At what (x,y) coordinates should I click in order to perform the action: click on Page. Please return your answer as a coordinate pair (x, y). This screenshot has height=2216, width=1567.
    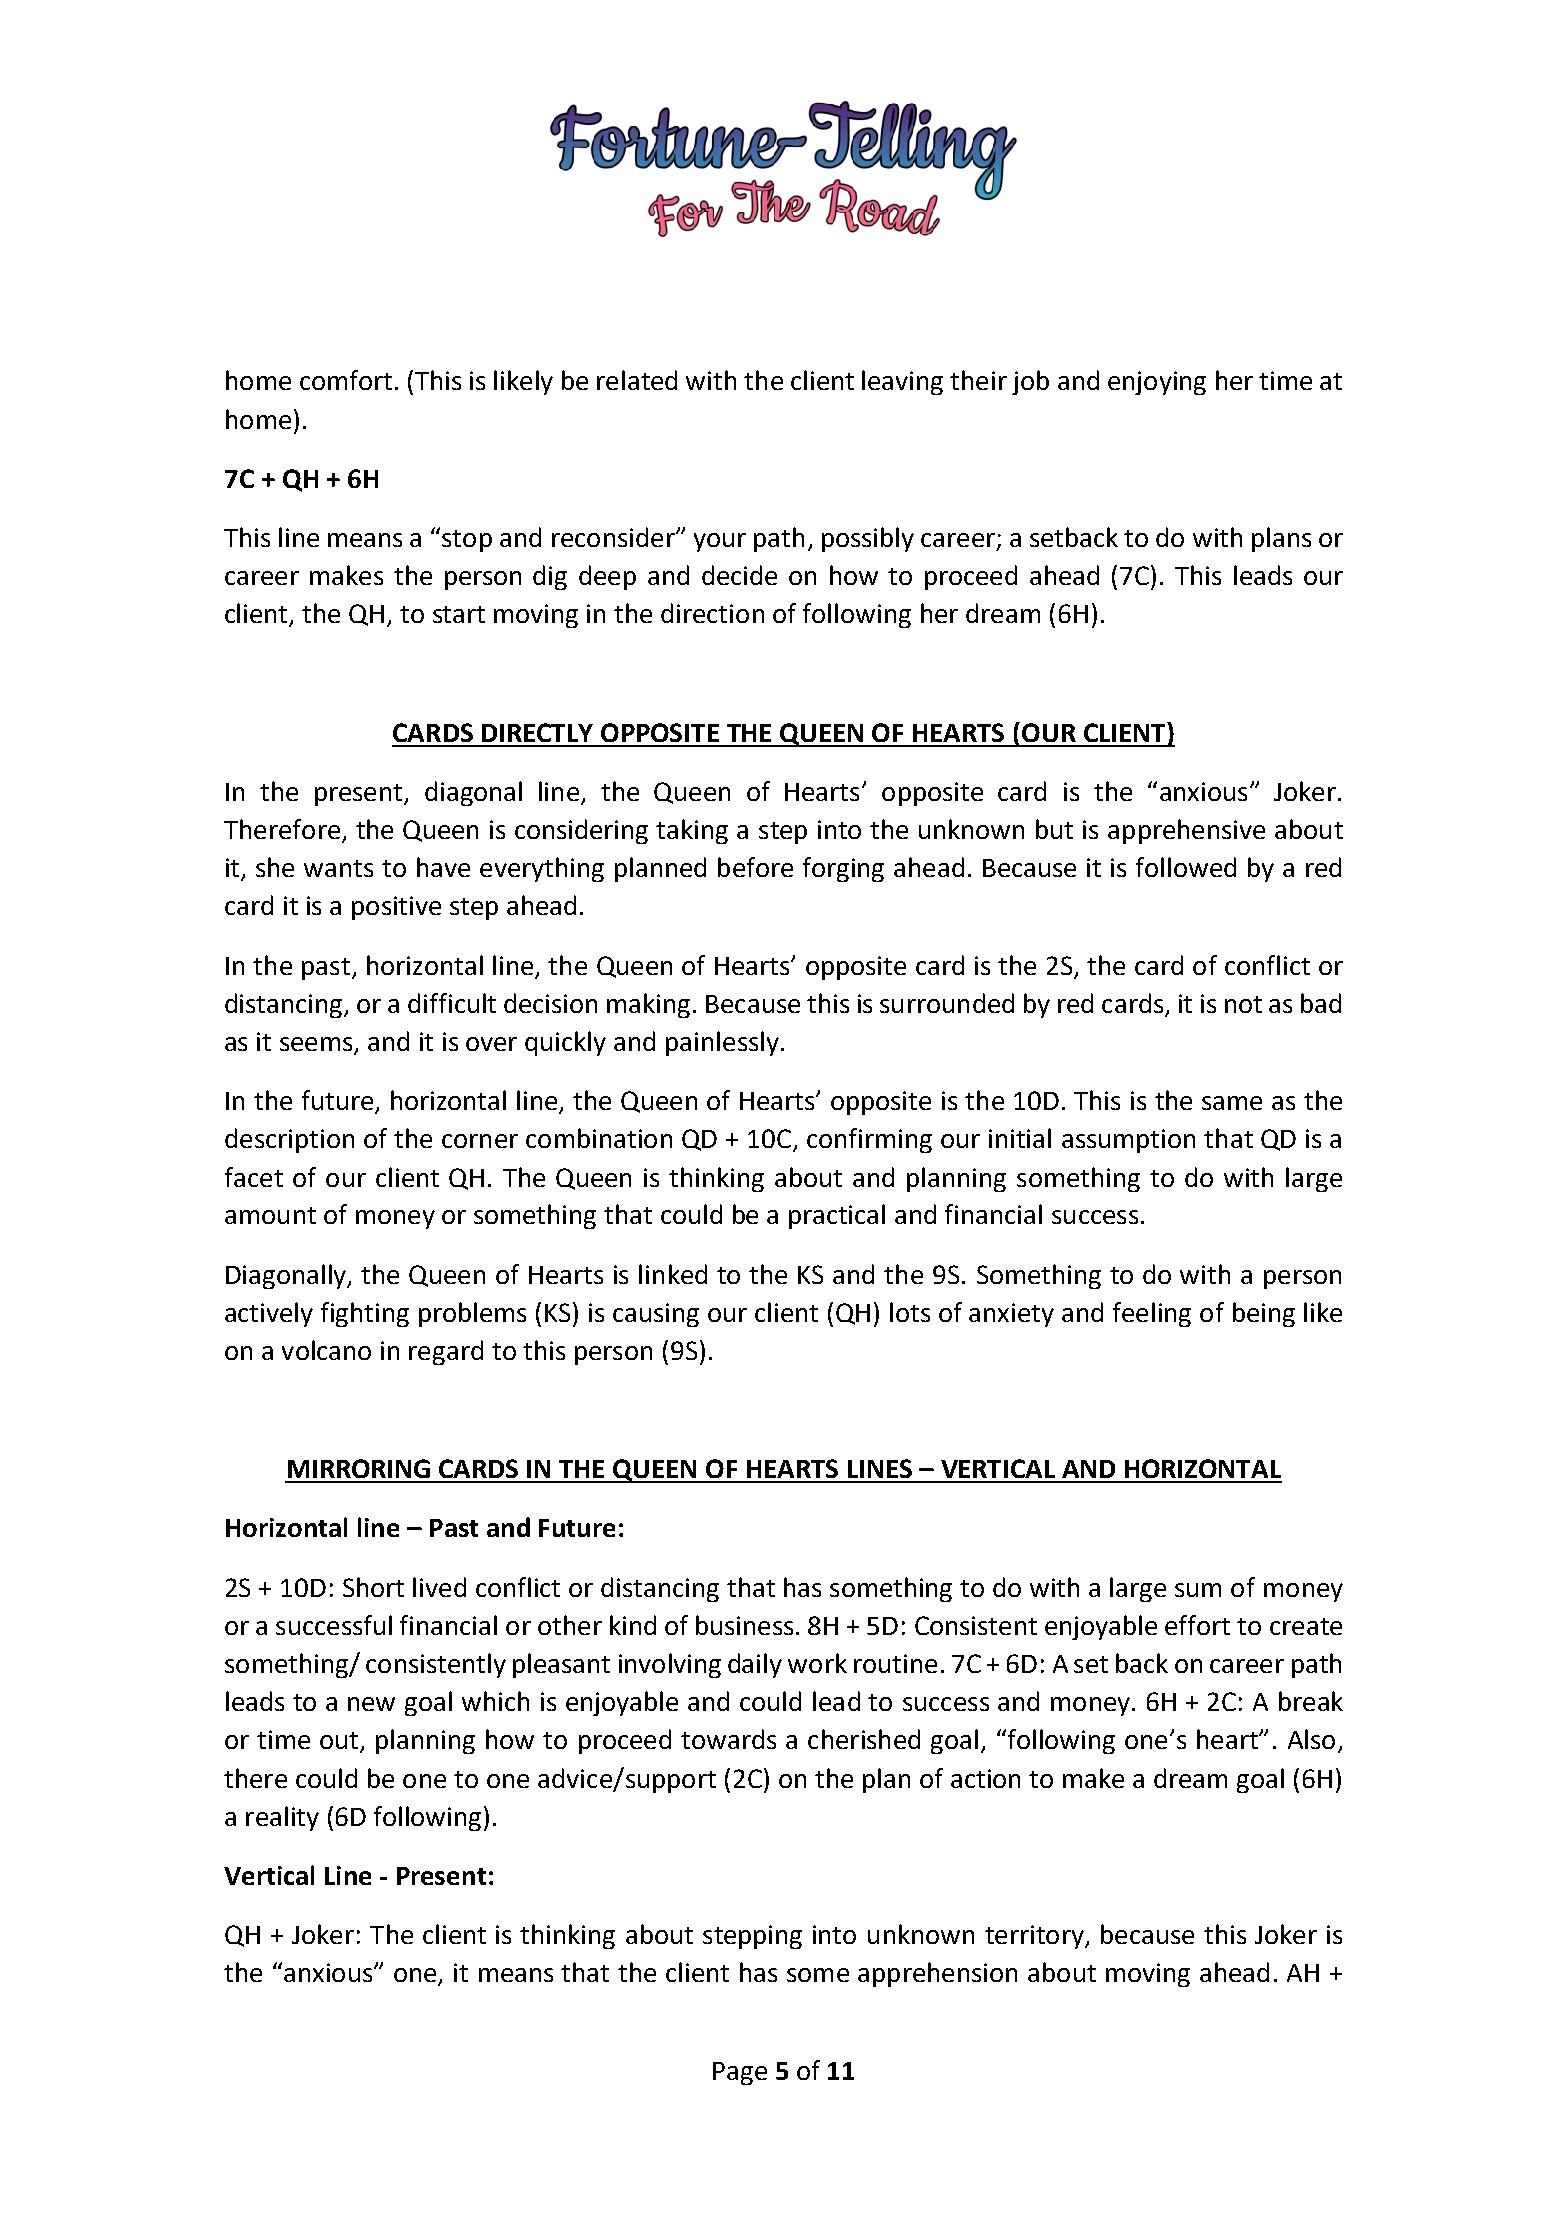
    Looking at the image, I should click on (740, 2073).
